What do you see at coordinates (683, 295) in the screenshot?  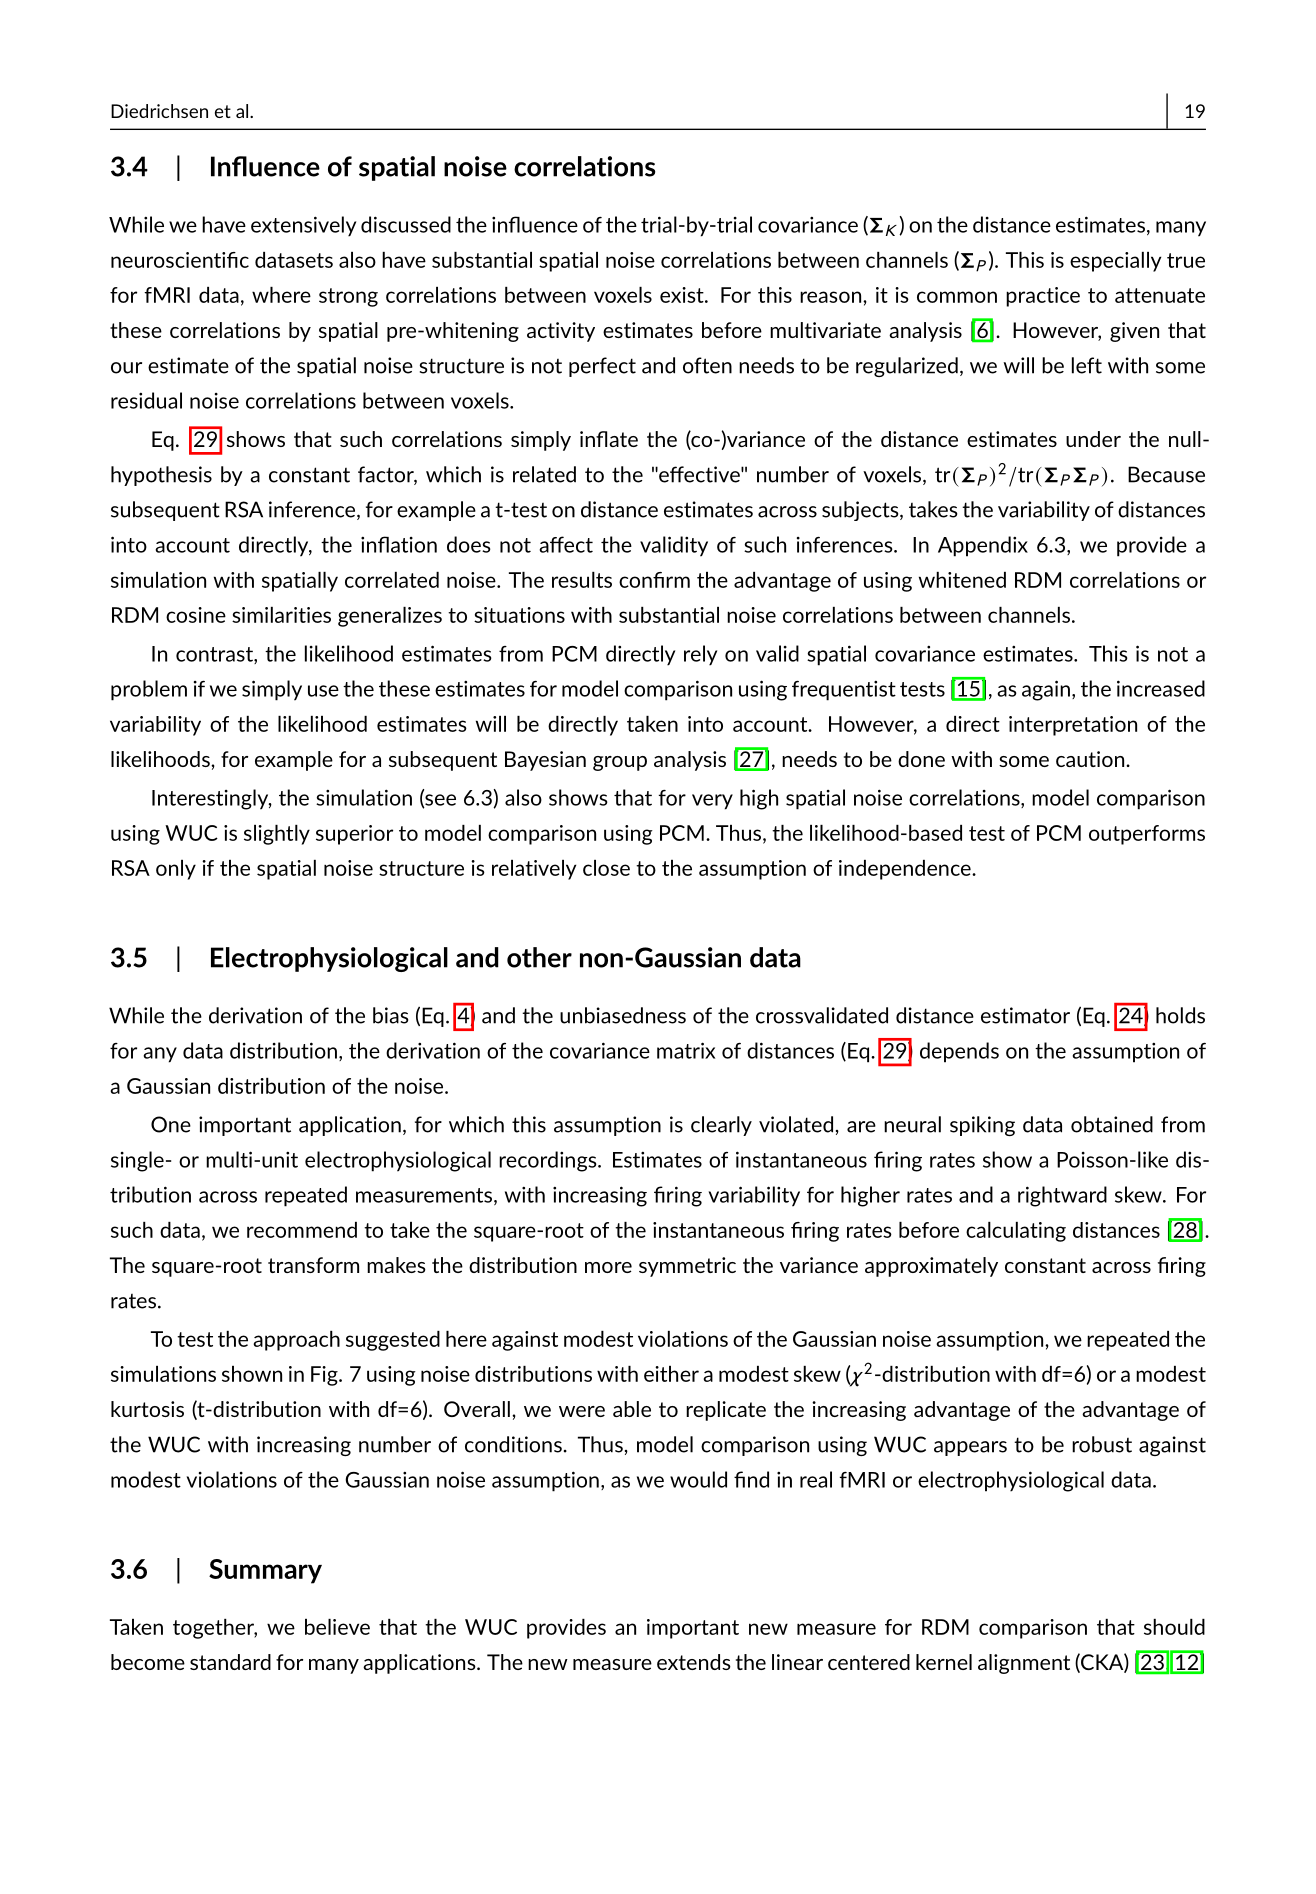 I see `exist` at bounding box center [683, 295].
